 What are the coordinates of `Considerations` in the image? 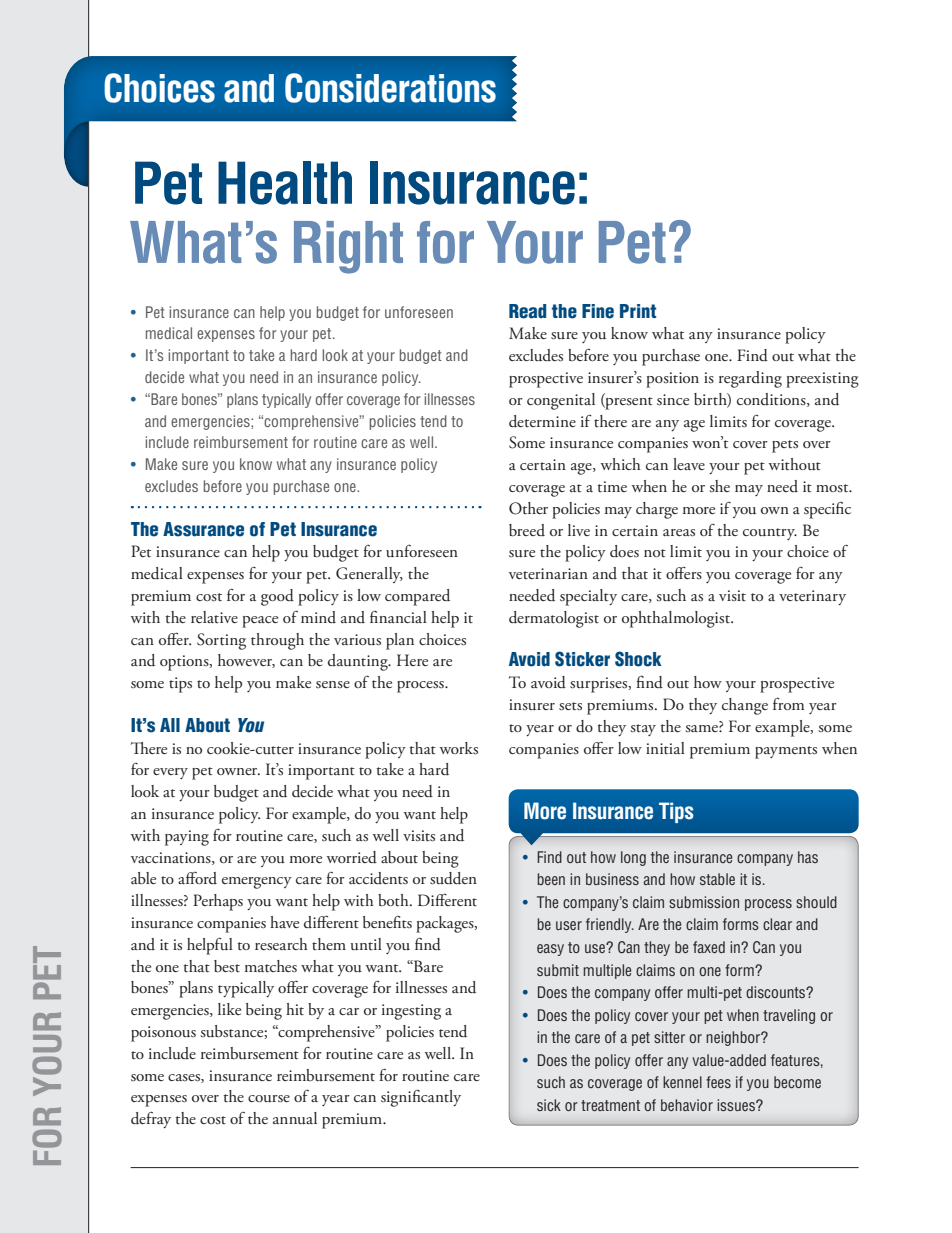 It's located at (390, 88).
